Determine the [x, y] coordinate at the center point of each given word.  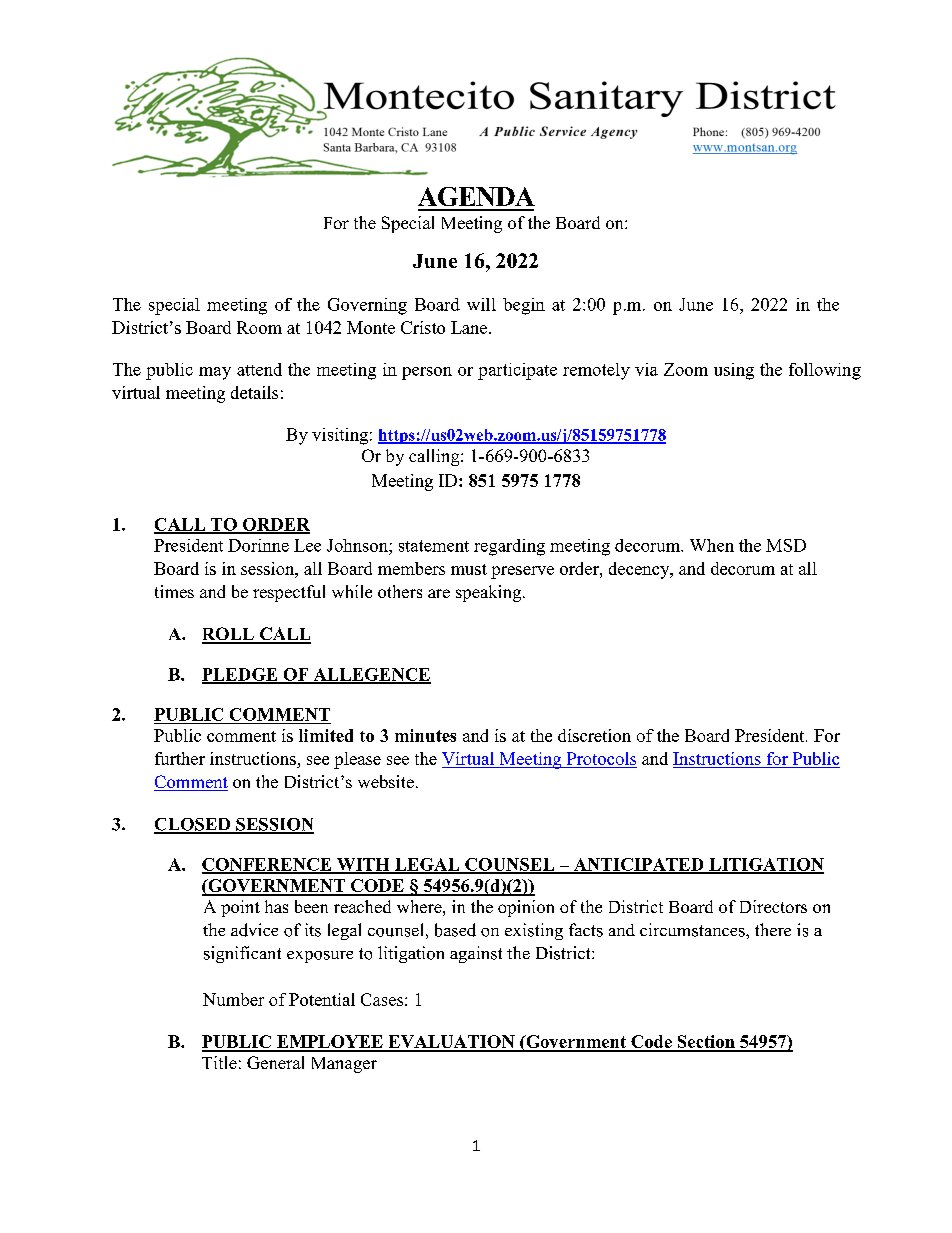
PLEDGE [241, 675]
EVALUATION [451, 1043]
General [275, 1062]
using [734, 371]
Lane [470, 327]
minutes [425, 735]
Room [259, 327]
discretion [594, 735]
